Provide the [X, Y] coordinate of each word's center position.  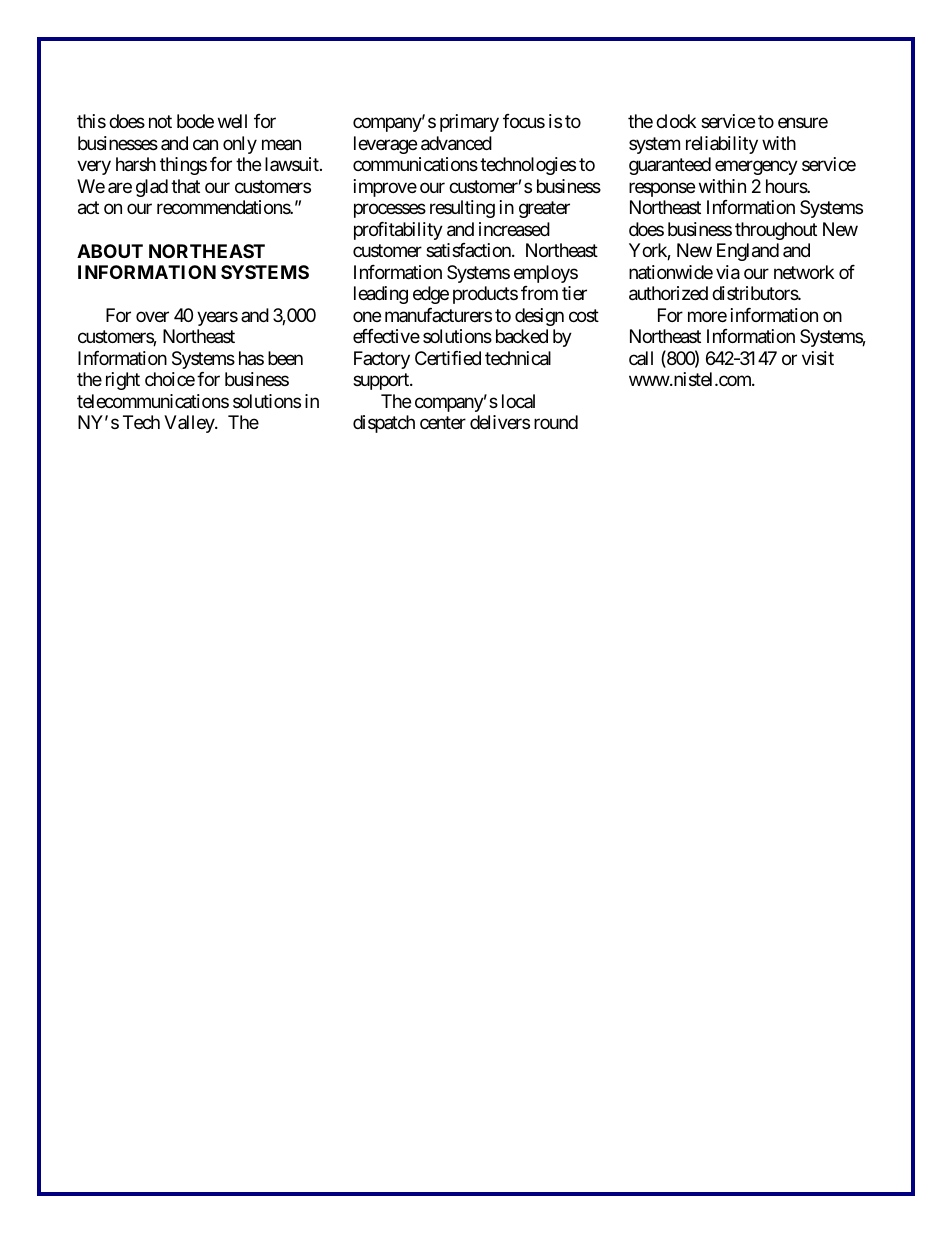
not [160, 122]
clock [676, 121]
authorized [668, 293]
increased [514, 229]
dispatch [384, 424]
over [152, 316]
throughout [776, 231]
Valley [190, 424]
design [539, 317]
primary [469, 123]
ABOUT [110, 251]
